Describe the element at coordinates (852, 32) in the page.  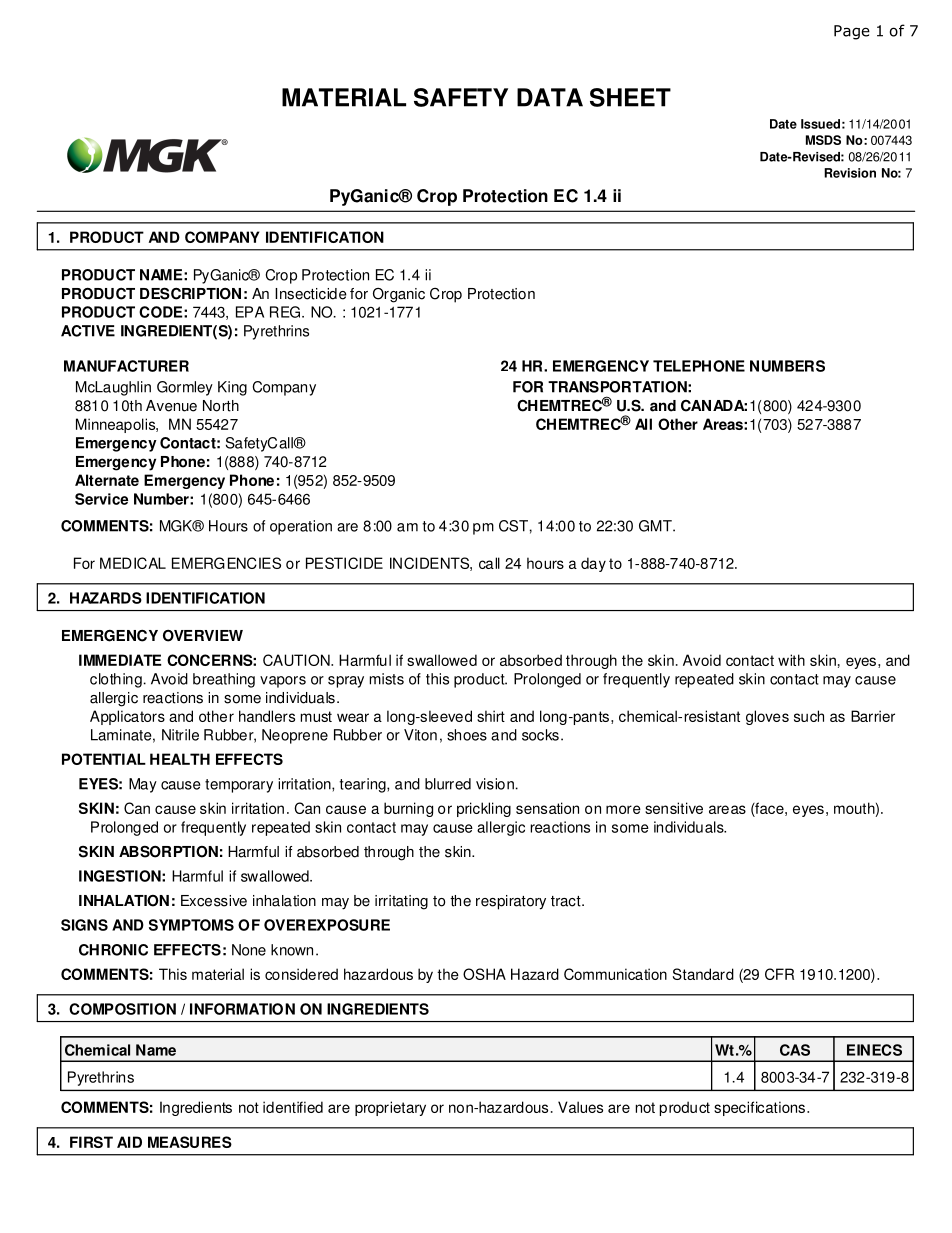
I see `Page` at that location.
